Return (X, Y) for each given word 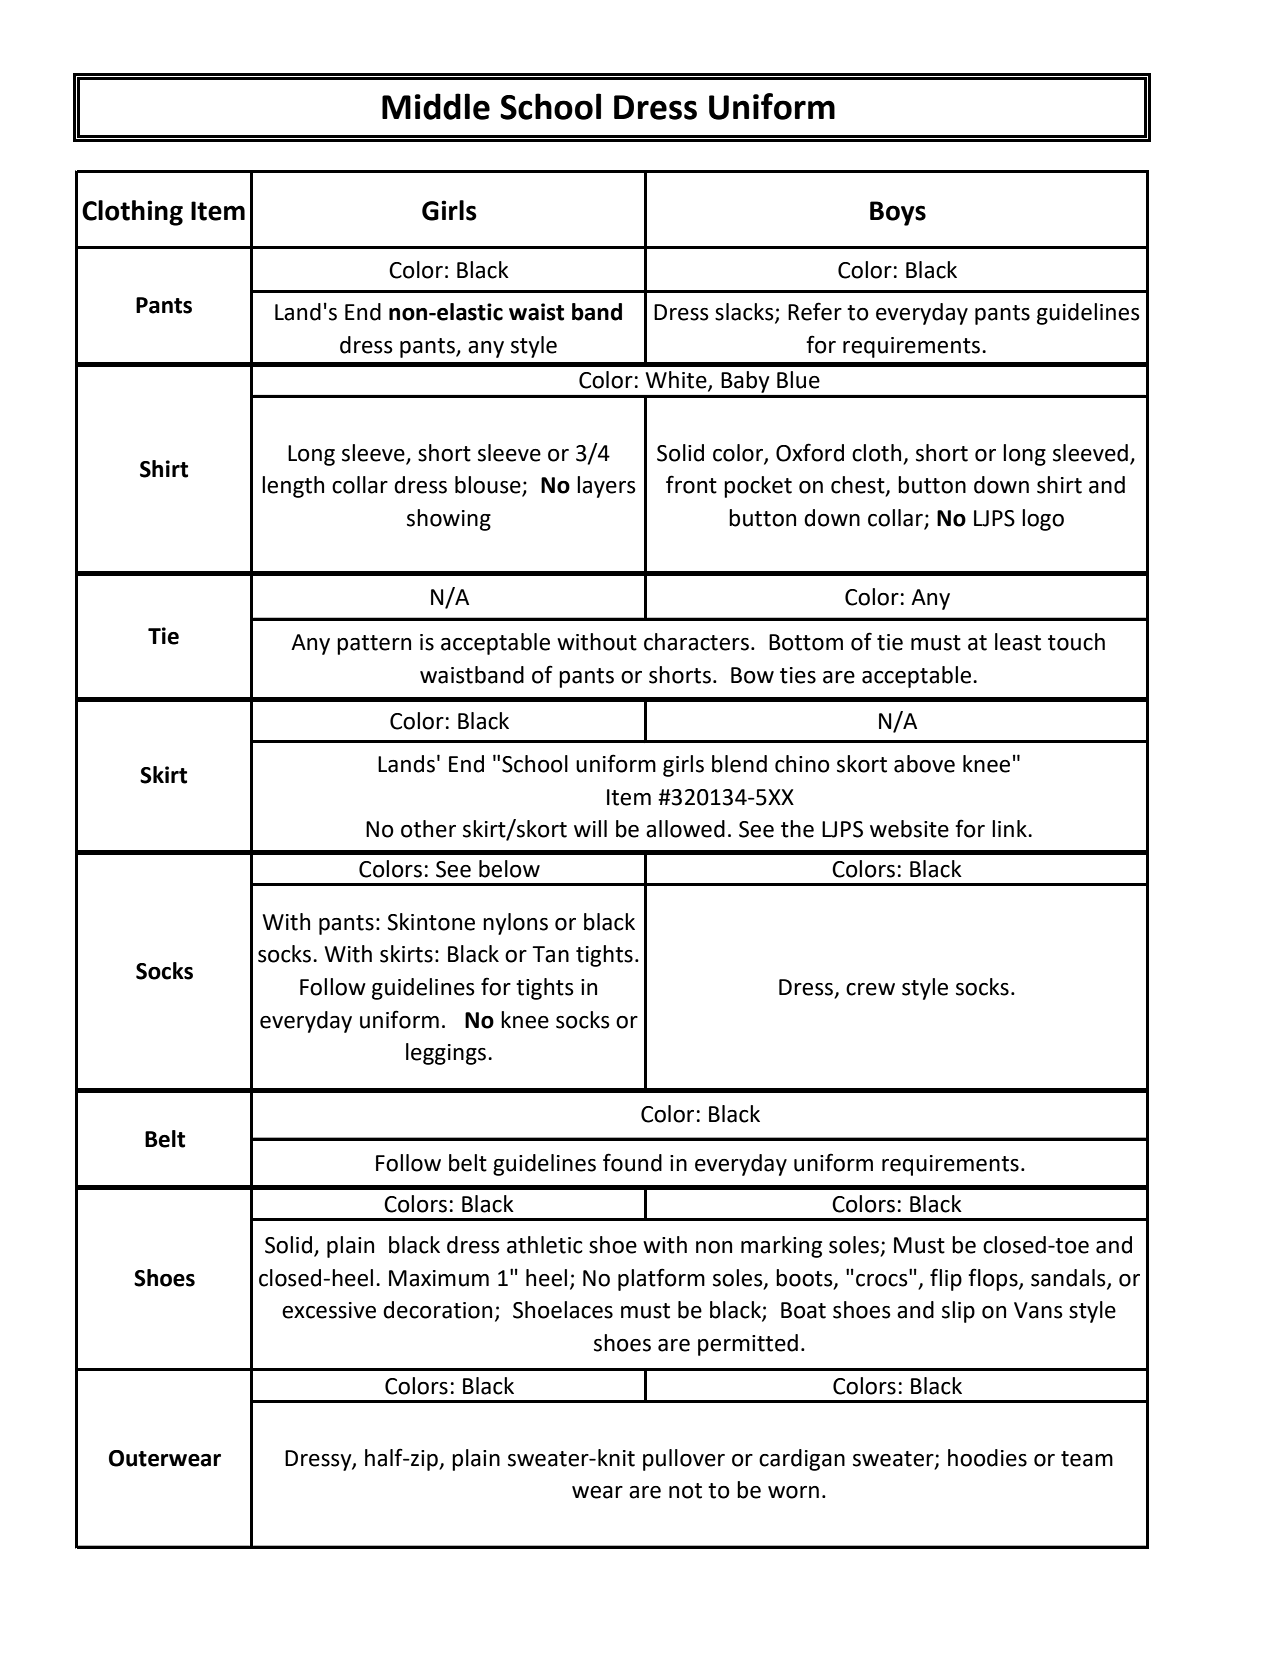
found (632, 1162)
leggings (447, 1054)
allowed (685, 829)
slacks (745, 313)
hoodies (987, 1458)
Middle (436, 106)
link (1010, 828)
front (691, 484)
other (428, 829)
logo (1043, 520)
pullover (684, 1460)
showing (449, 520)
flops (994, 1279)
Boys (898, 213)
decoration (437, 1310)
